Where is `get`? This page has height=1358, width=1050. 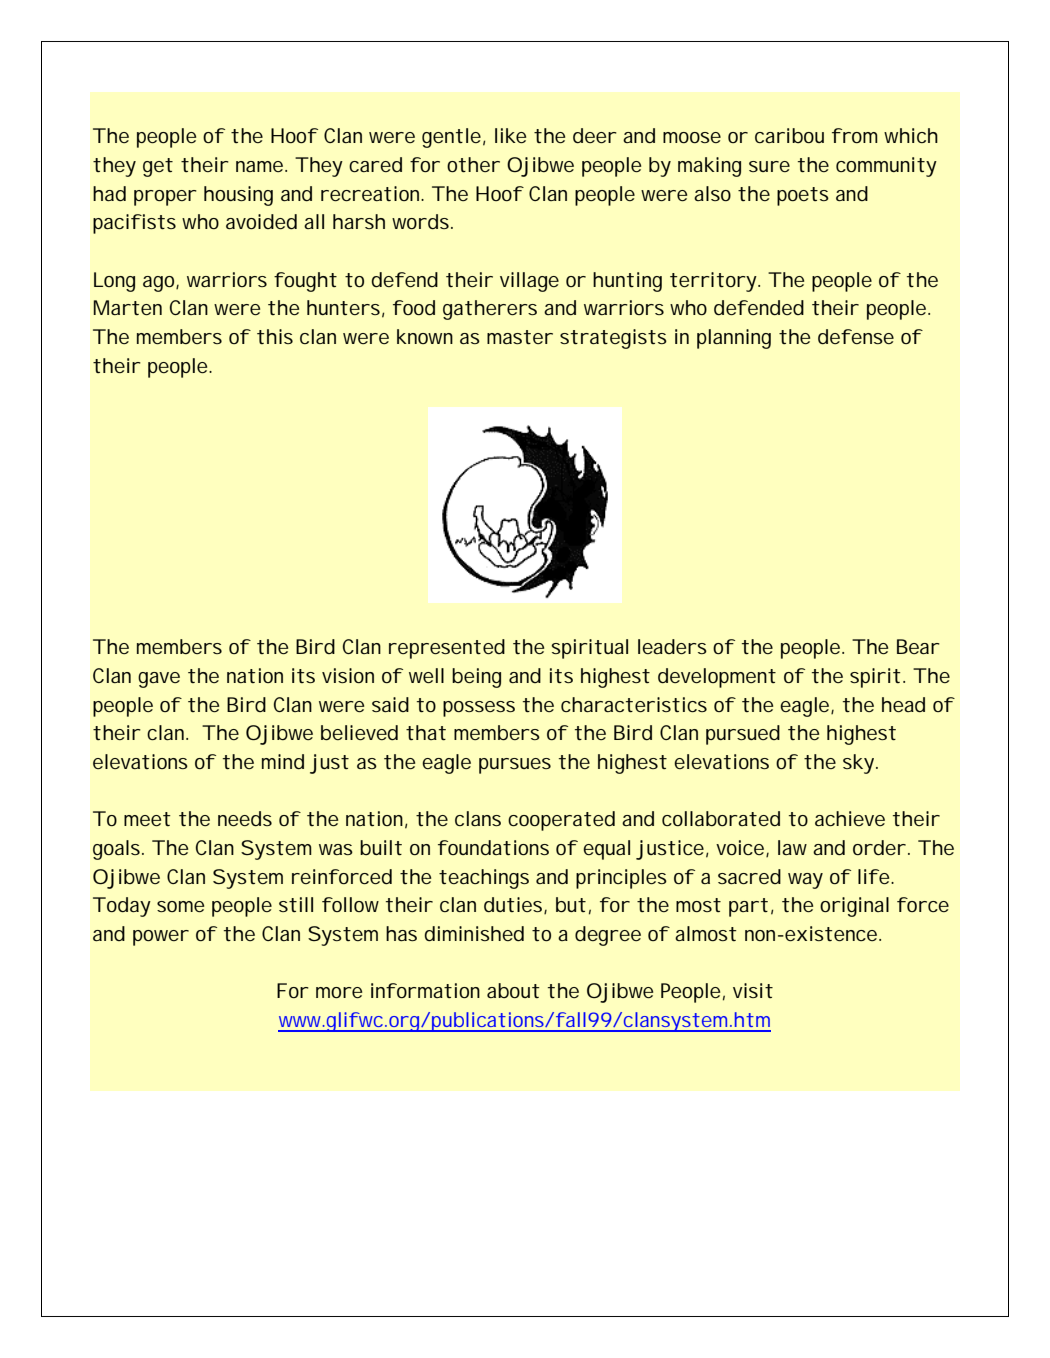
get is located at coordinates (158, 167).
